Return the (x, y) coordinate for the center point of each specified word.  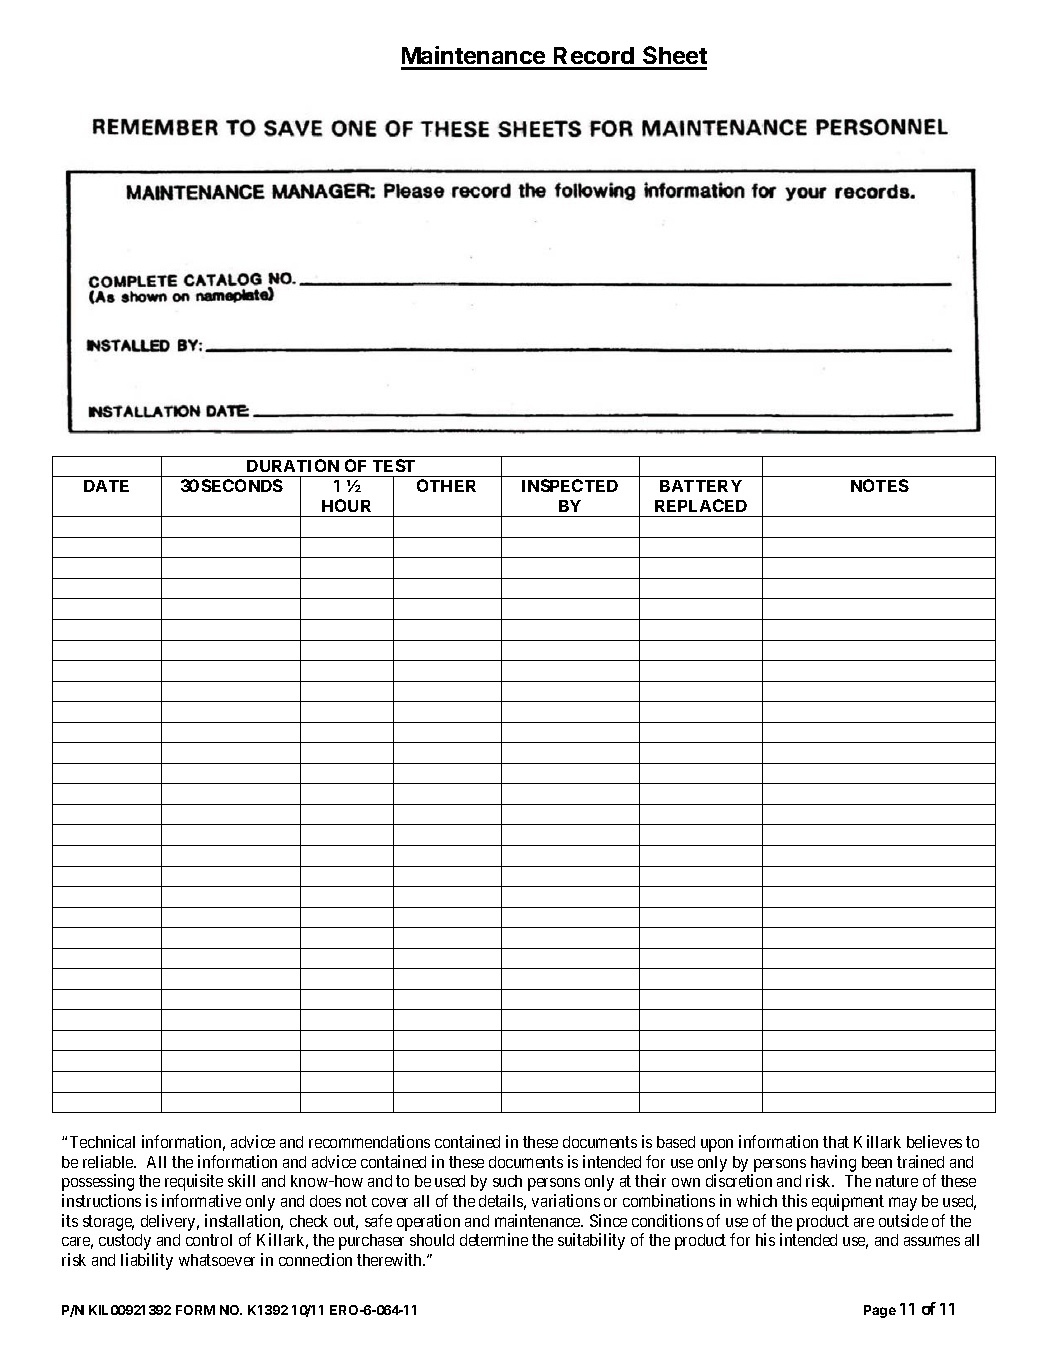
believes (934, 1141)
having (833, 1163)
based (676, 1142)
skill (241, 1180)
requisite (194, 1182)
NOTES (880, 485)
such (507, 1181)
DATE (106, 486)
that (836, 1142)
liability (147, 1261)
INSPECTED (570, 485)
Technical (102, 1141)
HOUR (346, 505)
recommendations (369, 1141)
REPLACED (701, 505)
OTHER (446, 485)
